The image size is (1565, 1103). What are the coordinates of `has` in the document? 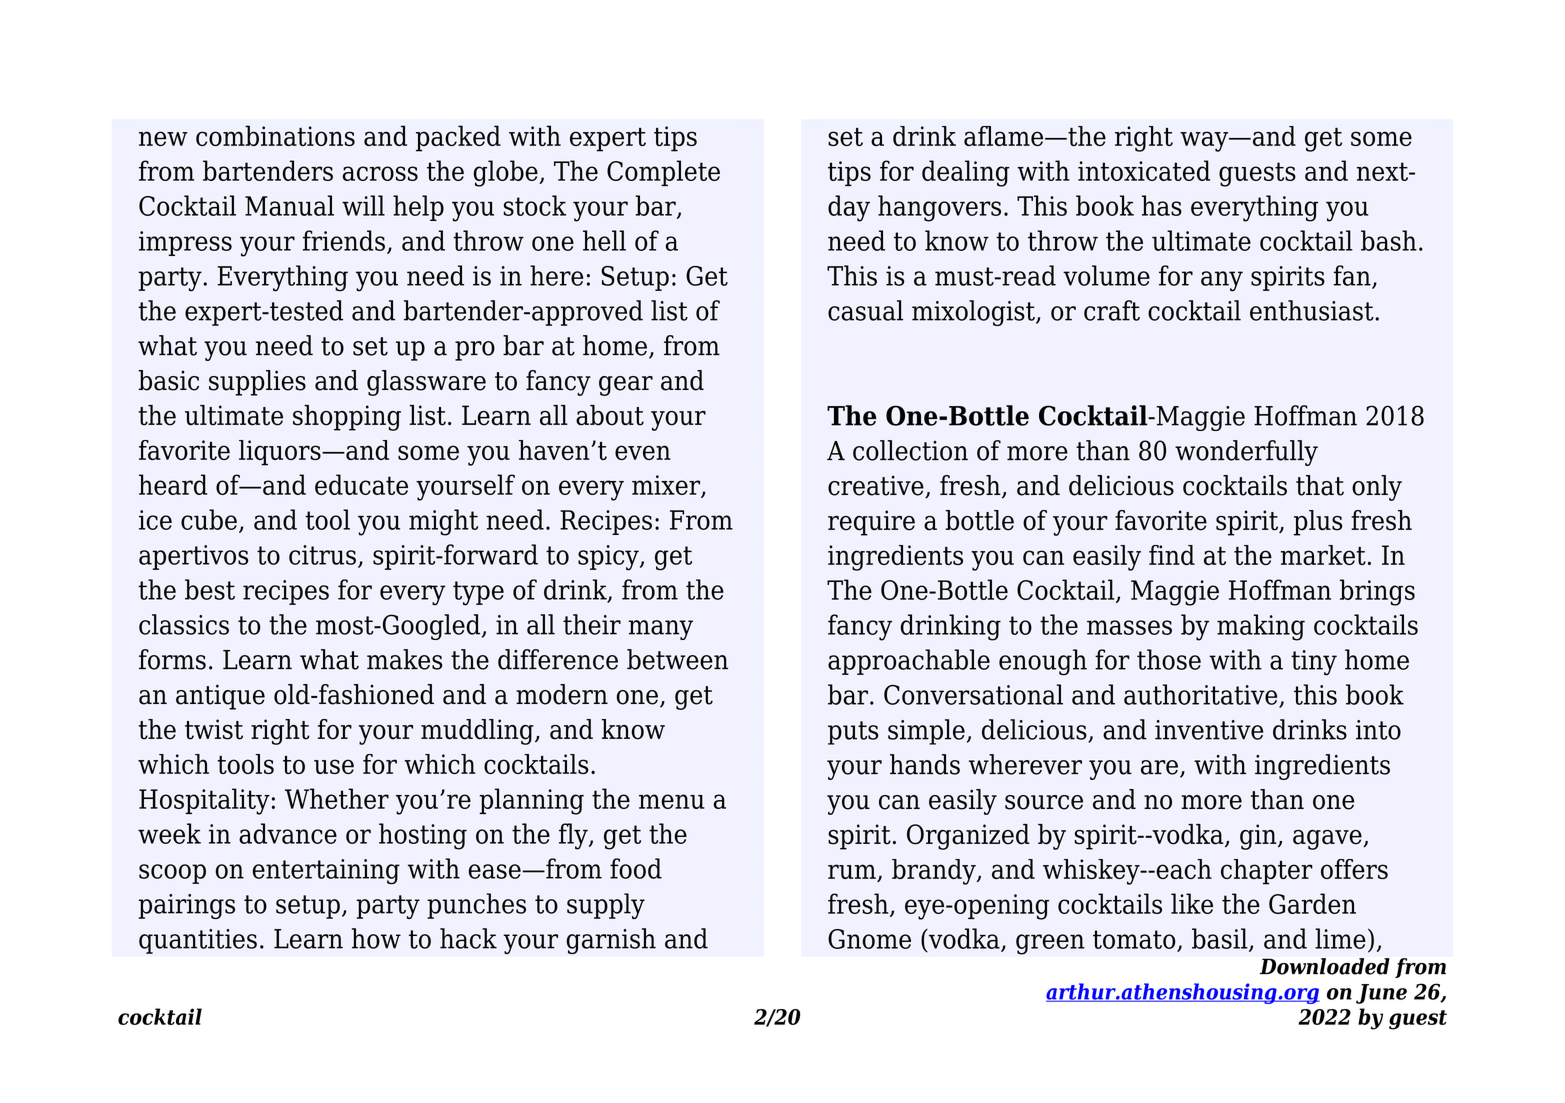 It's located at (1162, 205).
